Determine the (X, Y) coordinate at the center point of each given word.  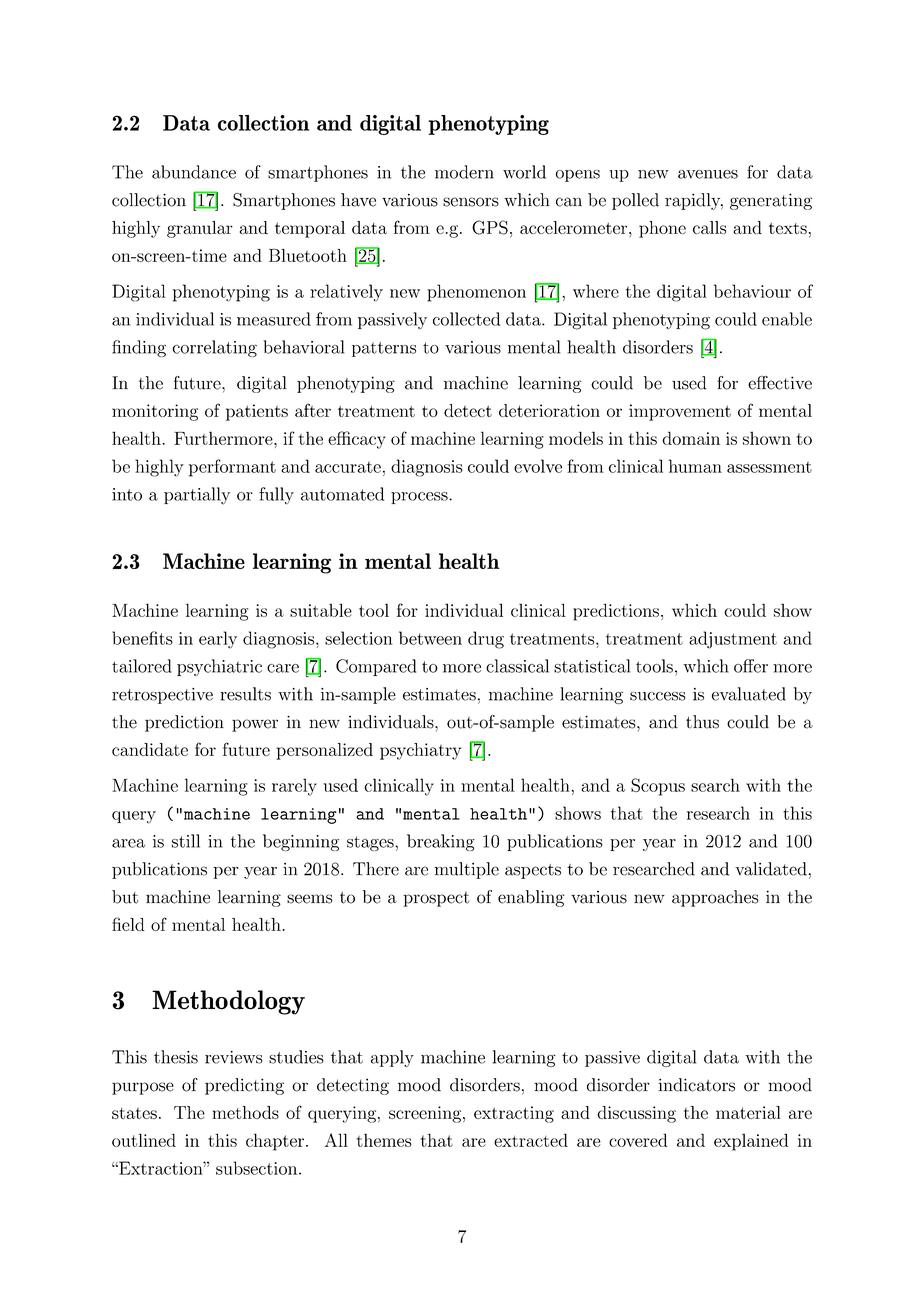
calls (709, 227)
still (186, 841)
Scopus (658, 787)
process (420, 498)
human (695, 466)
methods (245, 1112)
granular (200, 229)
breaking (441, 842)
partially (197, 496)
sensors (471, 202)
